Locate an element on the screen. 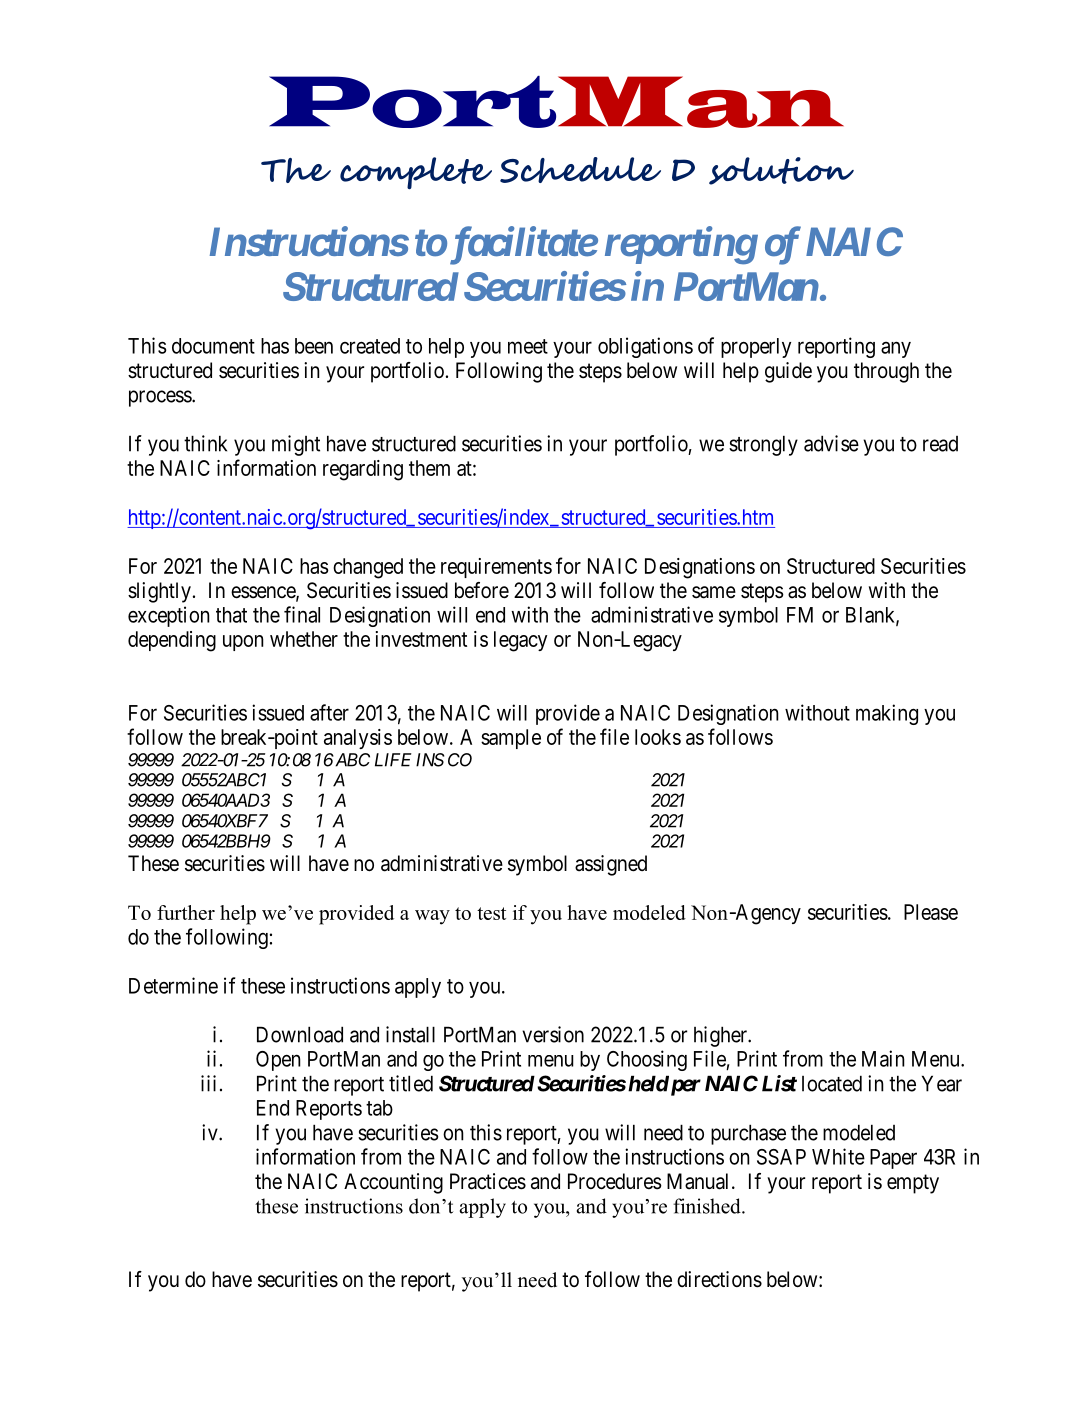 The width and height of the screenshot is (1084, 1403). requirements is located at coordinates (496, 568).
